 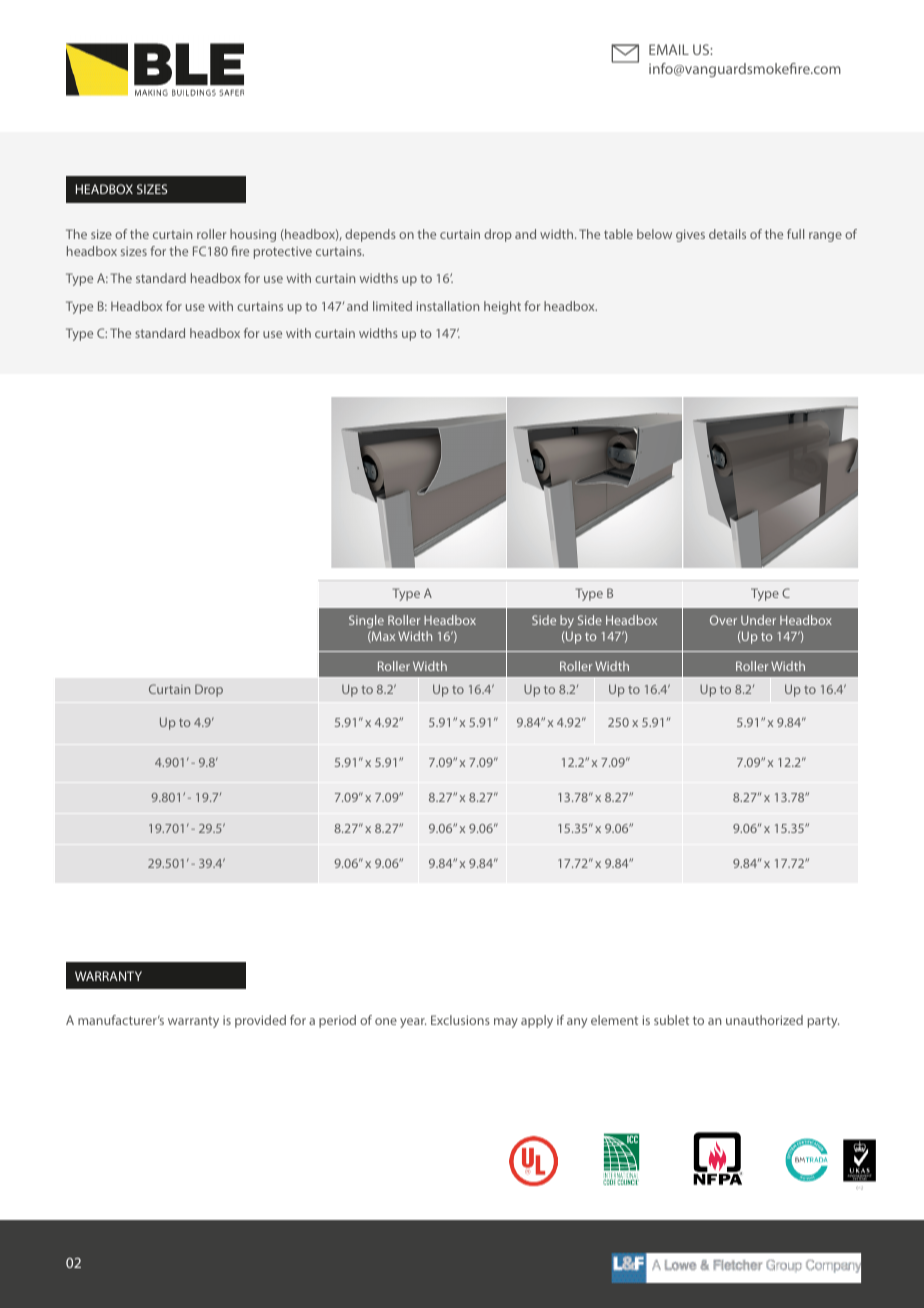 I want to click on details, so click(x=727, y=234).
